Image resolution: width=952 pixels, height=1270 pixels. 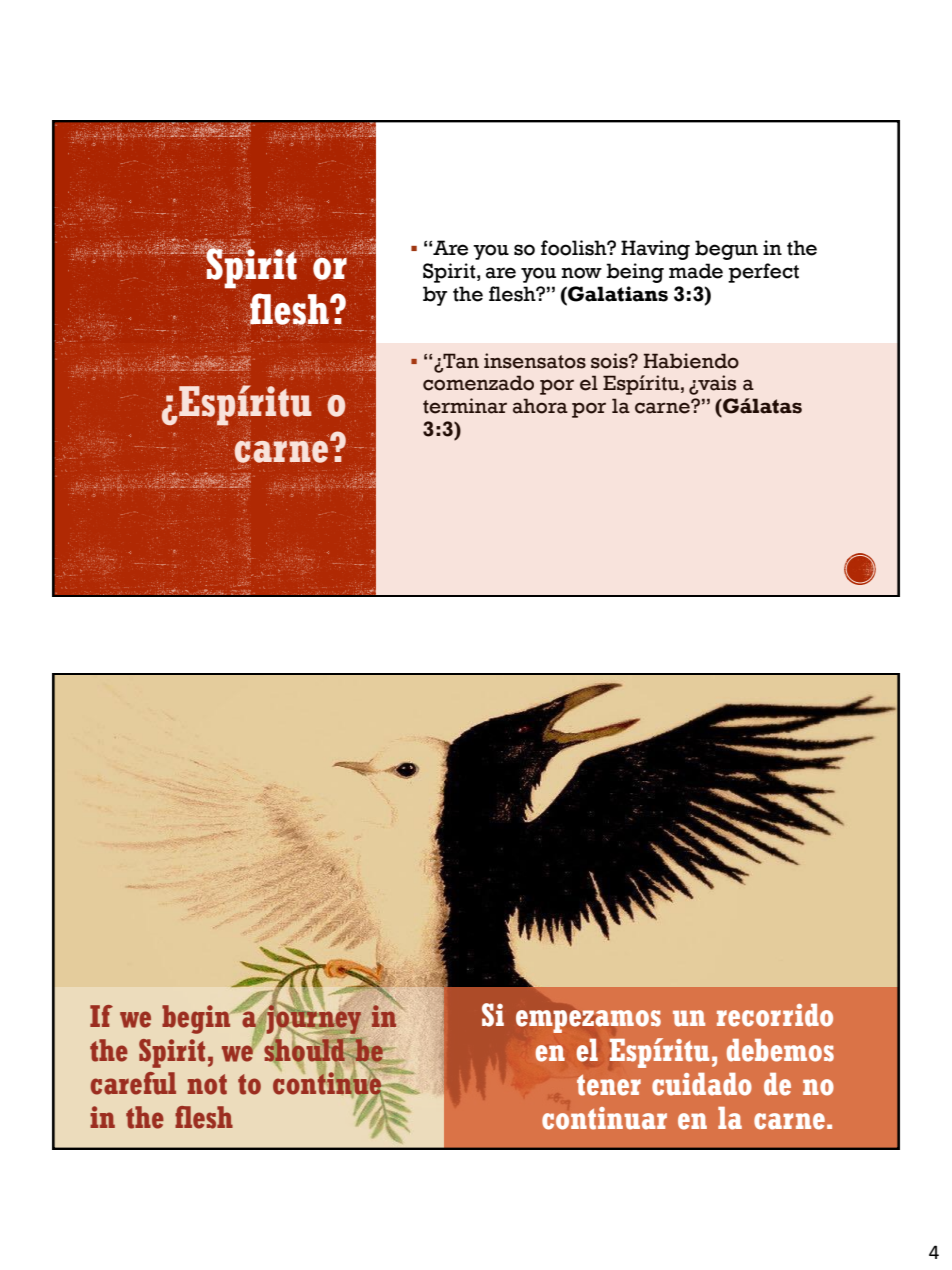 What do you see at coordinates (763, 273) in the document?
I see `perfect` at bounding box center [763, 273].
